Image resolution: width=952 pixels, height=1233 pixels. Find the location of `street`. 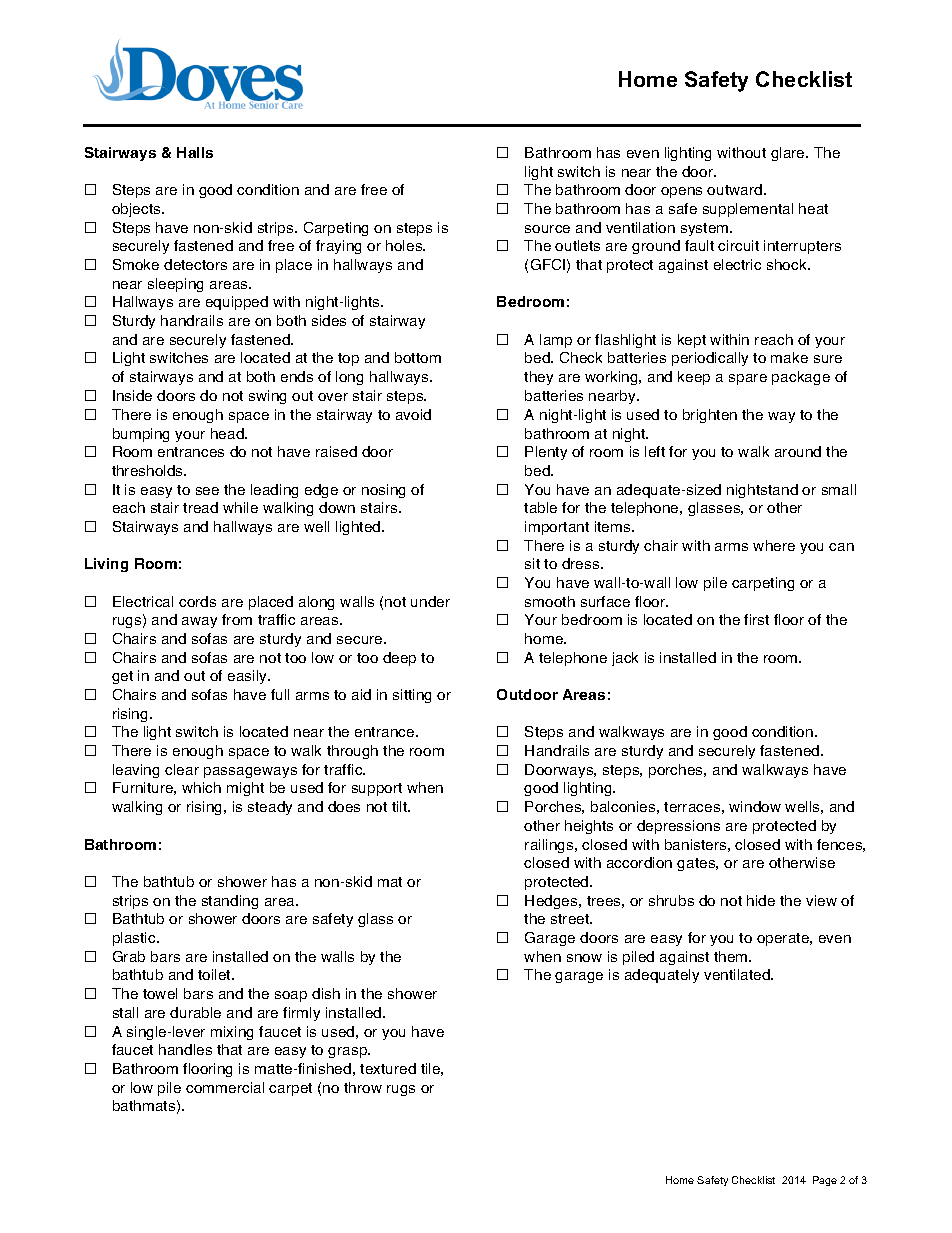

street is located at coordinates (571, 919).
